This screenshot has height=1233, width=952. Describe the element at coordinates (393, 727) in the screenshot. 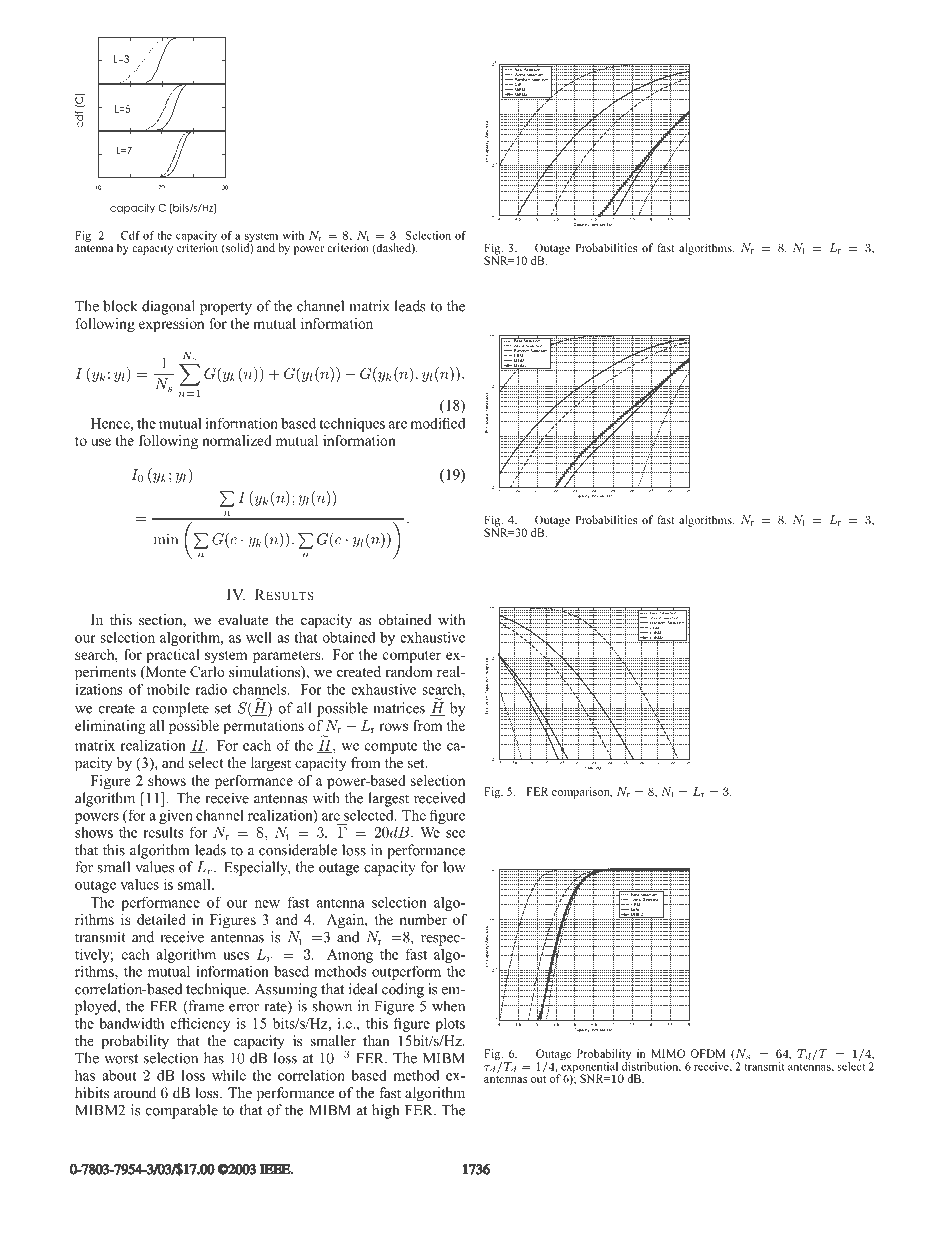

I see `rows` at that location.
